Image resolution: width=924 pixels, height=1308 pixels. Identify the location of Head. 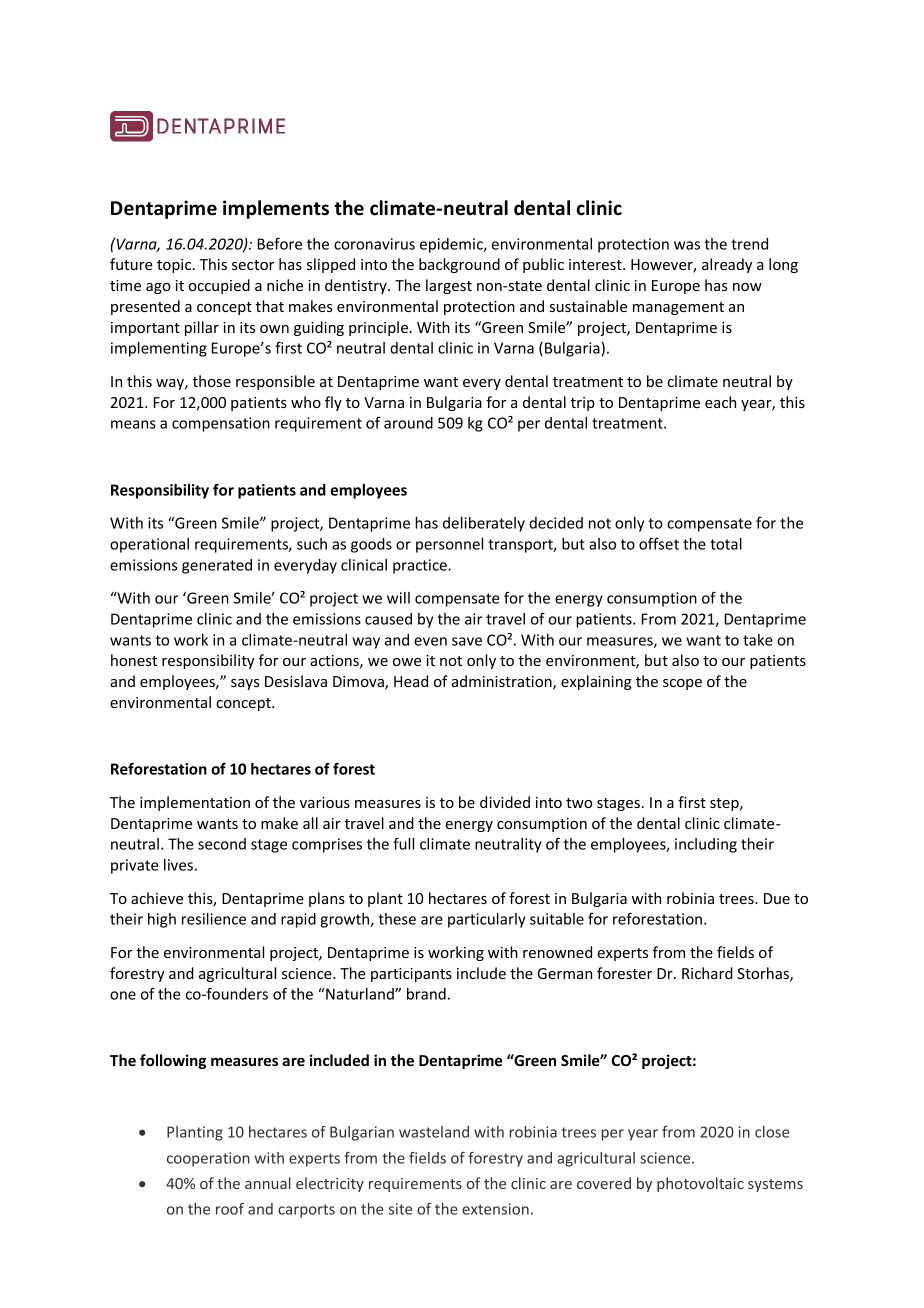
(411, 681).
